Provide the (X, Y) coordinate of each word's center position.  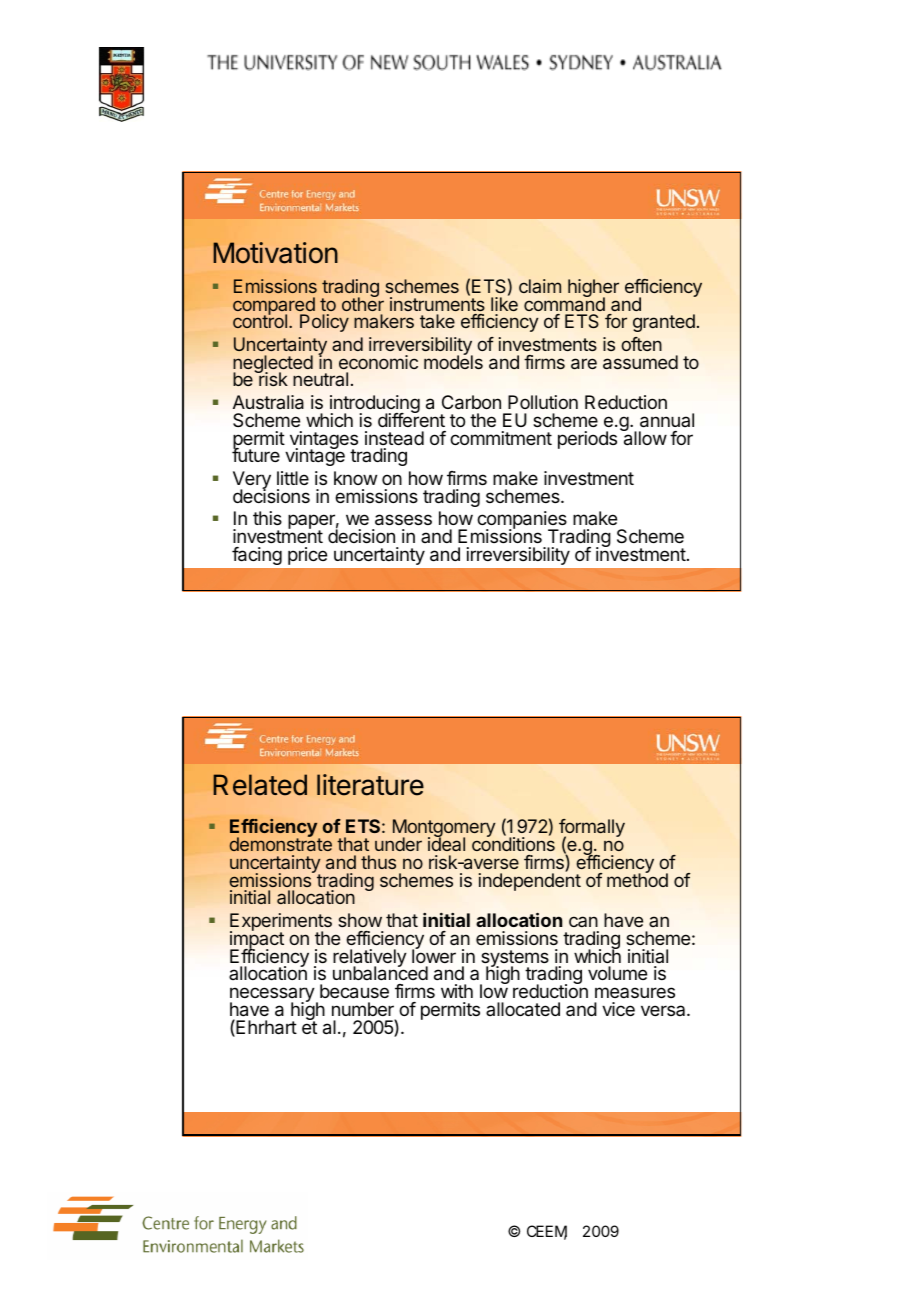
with (457, 991)
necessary (272, 996)
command (564, 303)
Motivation (275, 253)
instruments (437, 303)
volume (617, 973)
